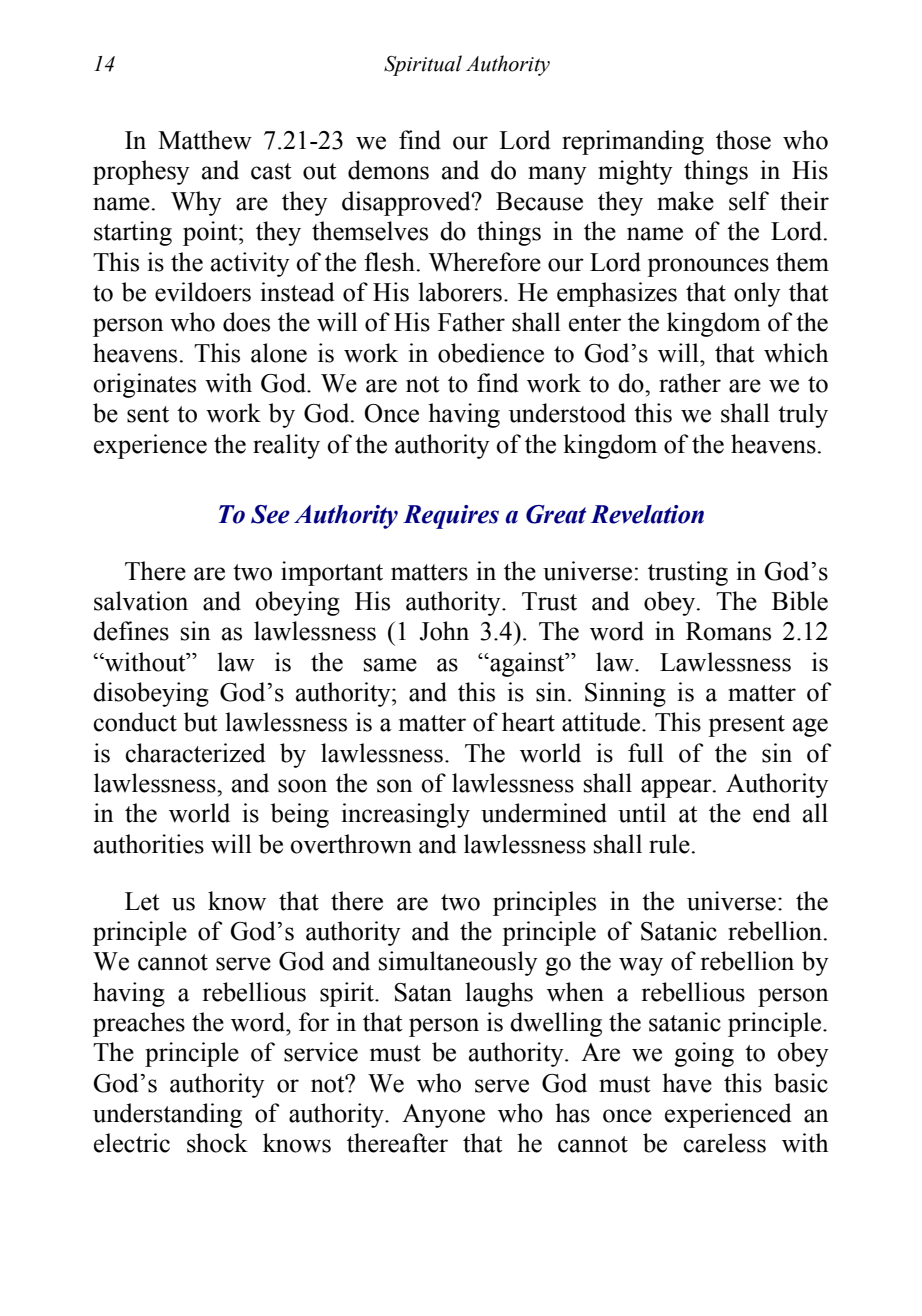 This image has width=922, height=1316. Describe the element at coordinates (205, 140) in the image. I see `Matthew` at that location.
